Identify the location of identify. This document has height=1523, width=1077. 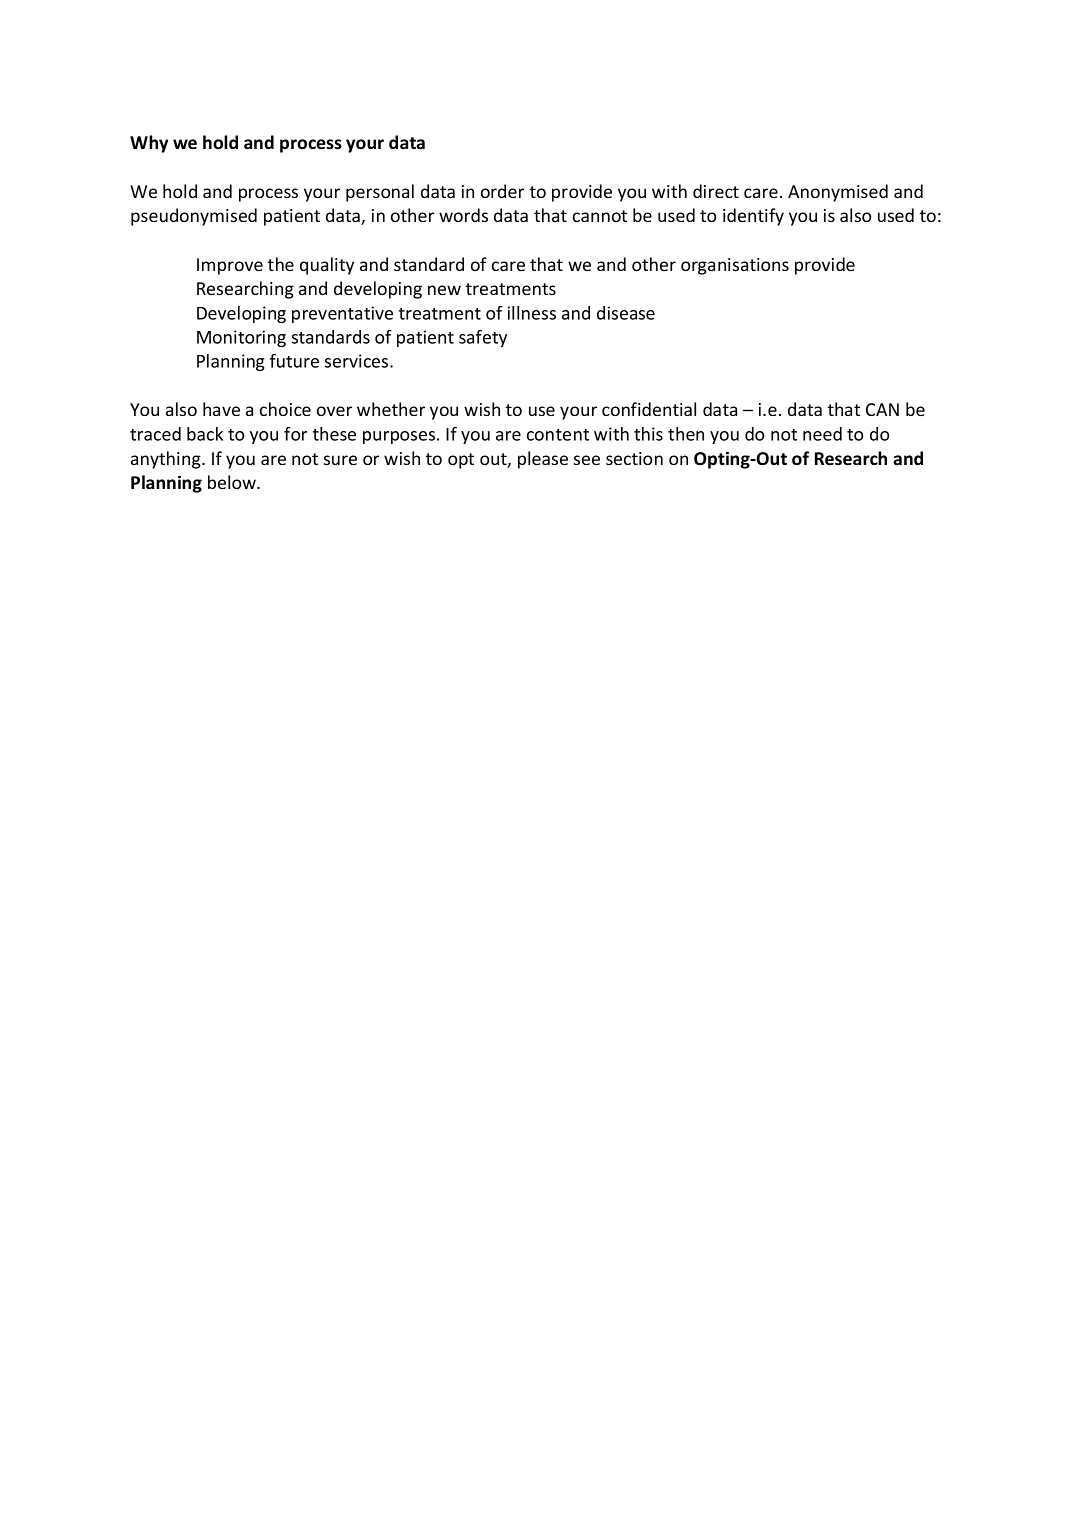
(753, 217).
